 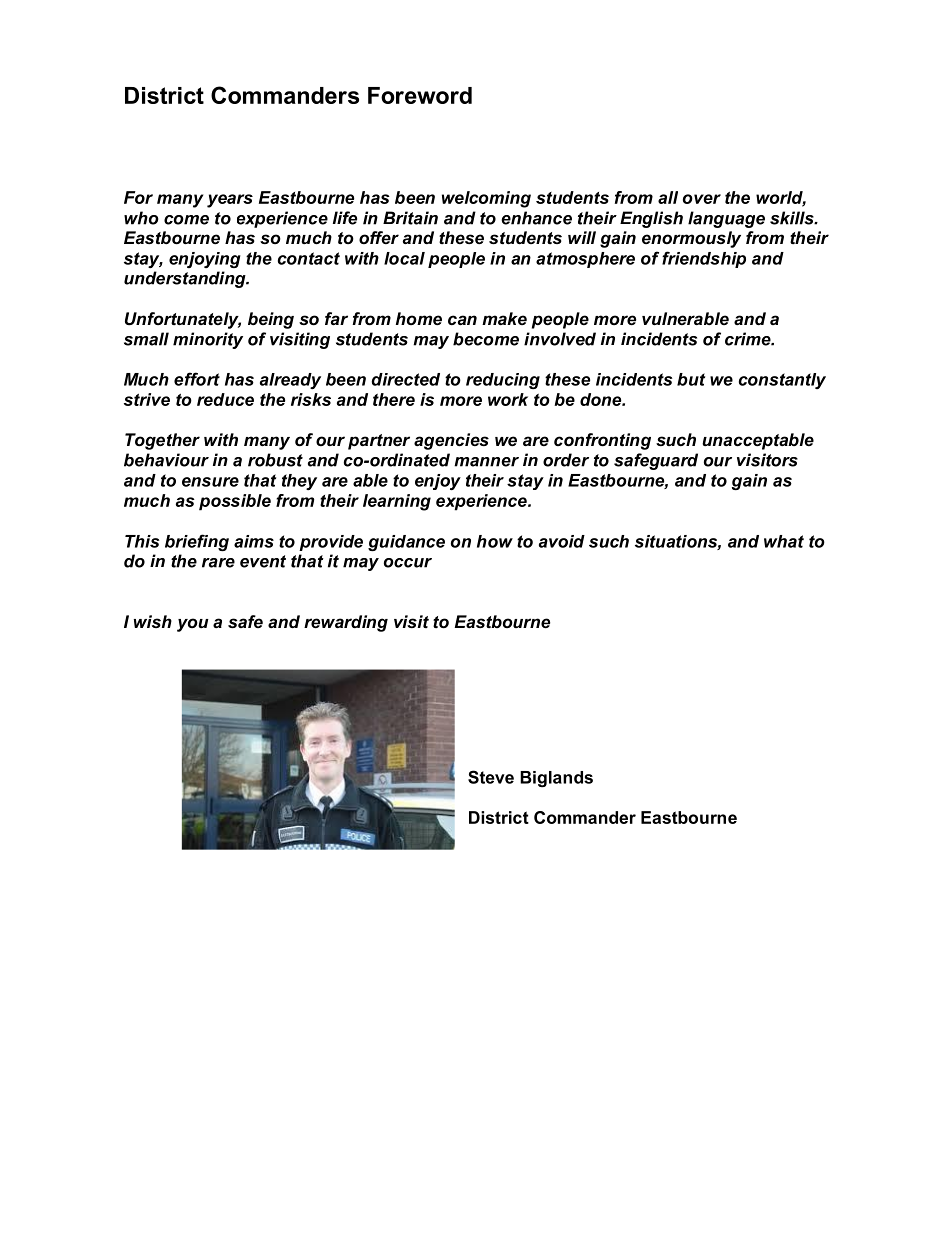 What do you see at coordinates (230, 201) in the screenshot?
I see `years` at bounding box center [230, 201].
